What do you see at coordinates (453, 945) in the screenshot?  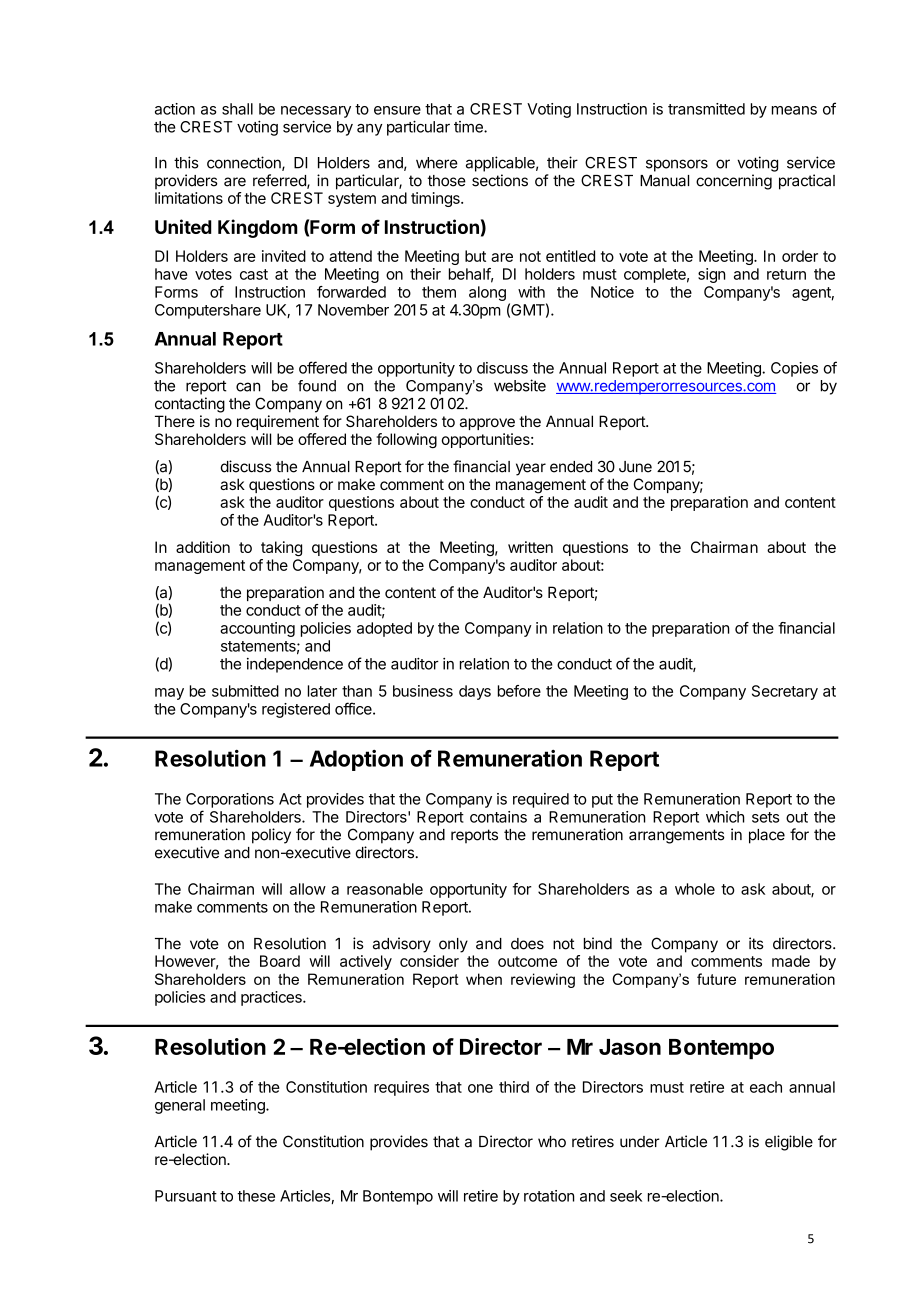 I see `only` at bounding box center [453, 945].
